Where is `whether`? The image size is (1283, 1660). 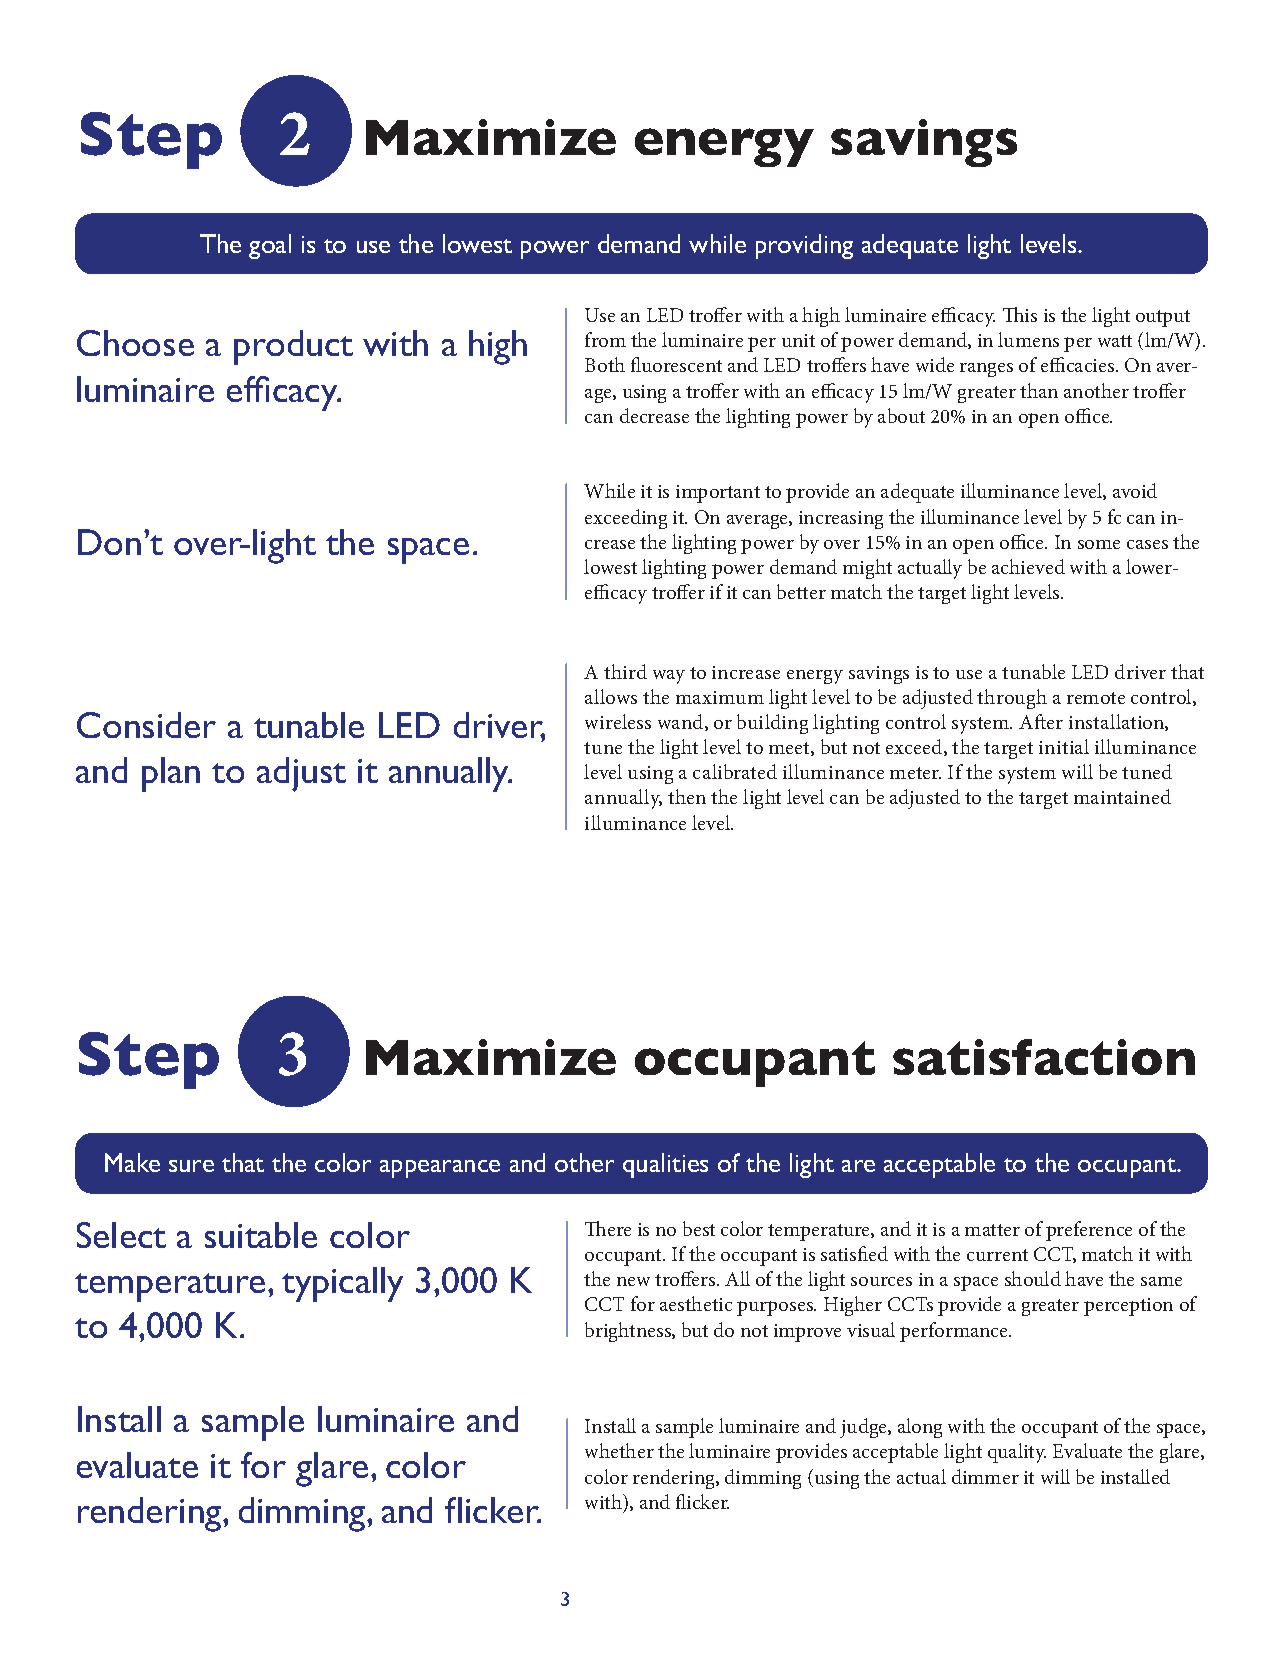 whether is located at coordinates (619, 1450).
